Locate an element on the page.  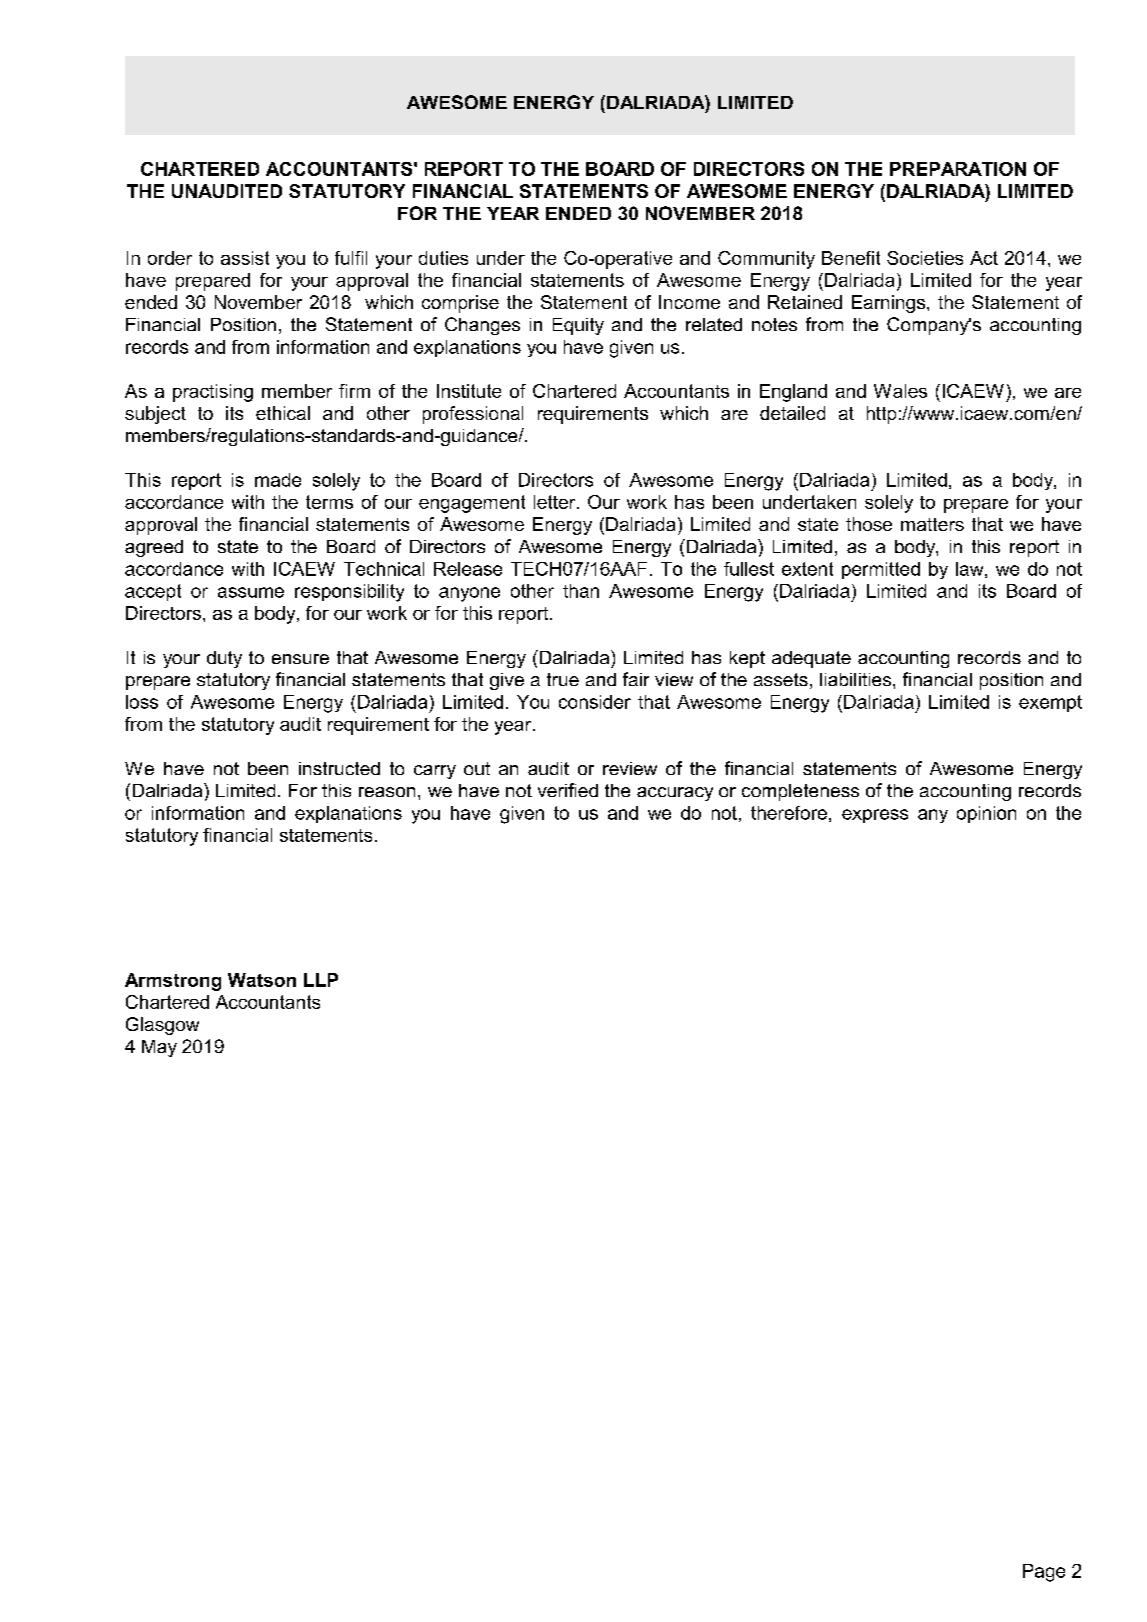
Income is located at coordinates (689, 302).
